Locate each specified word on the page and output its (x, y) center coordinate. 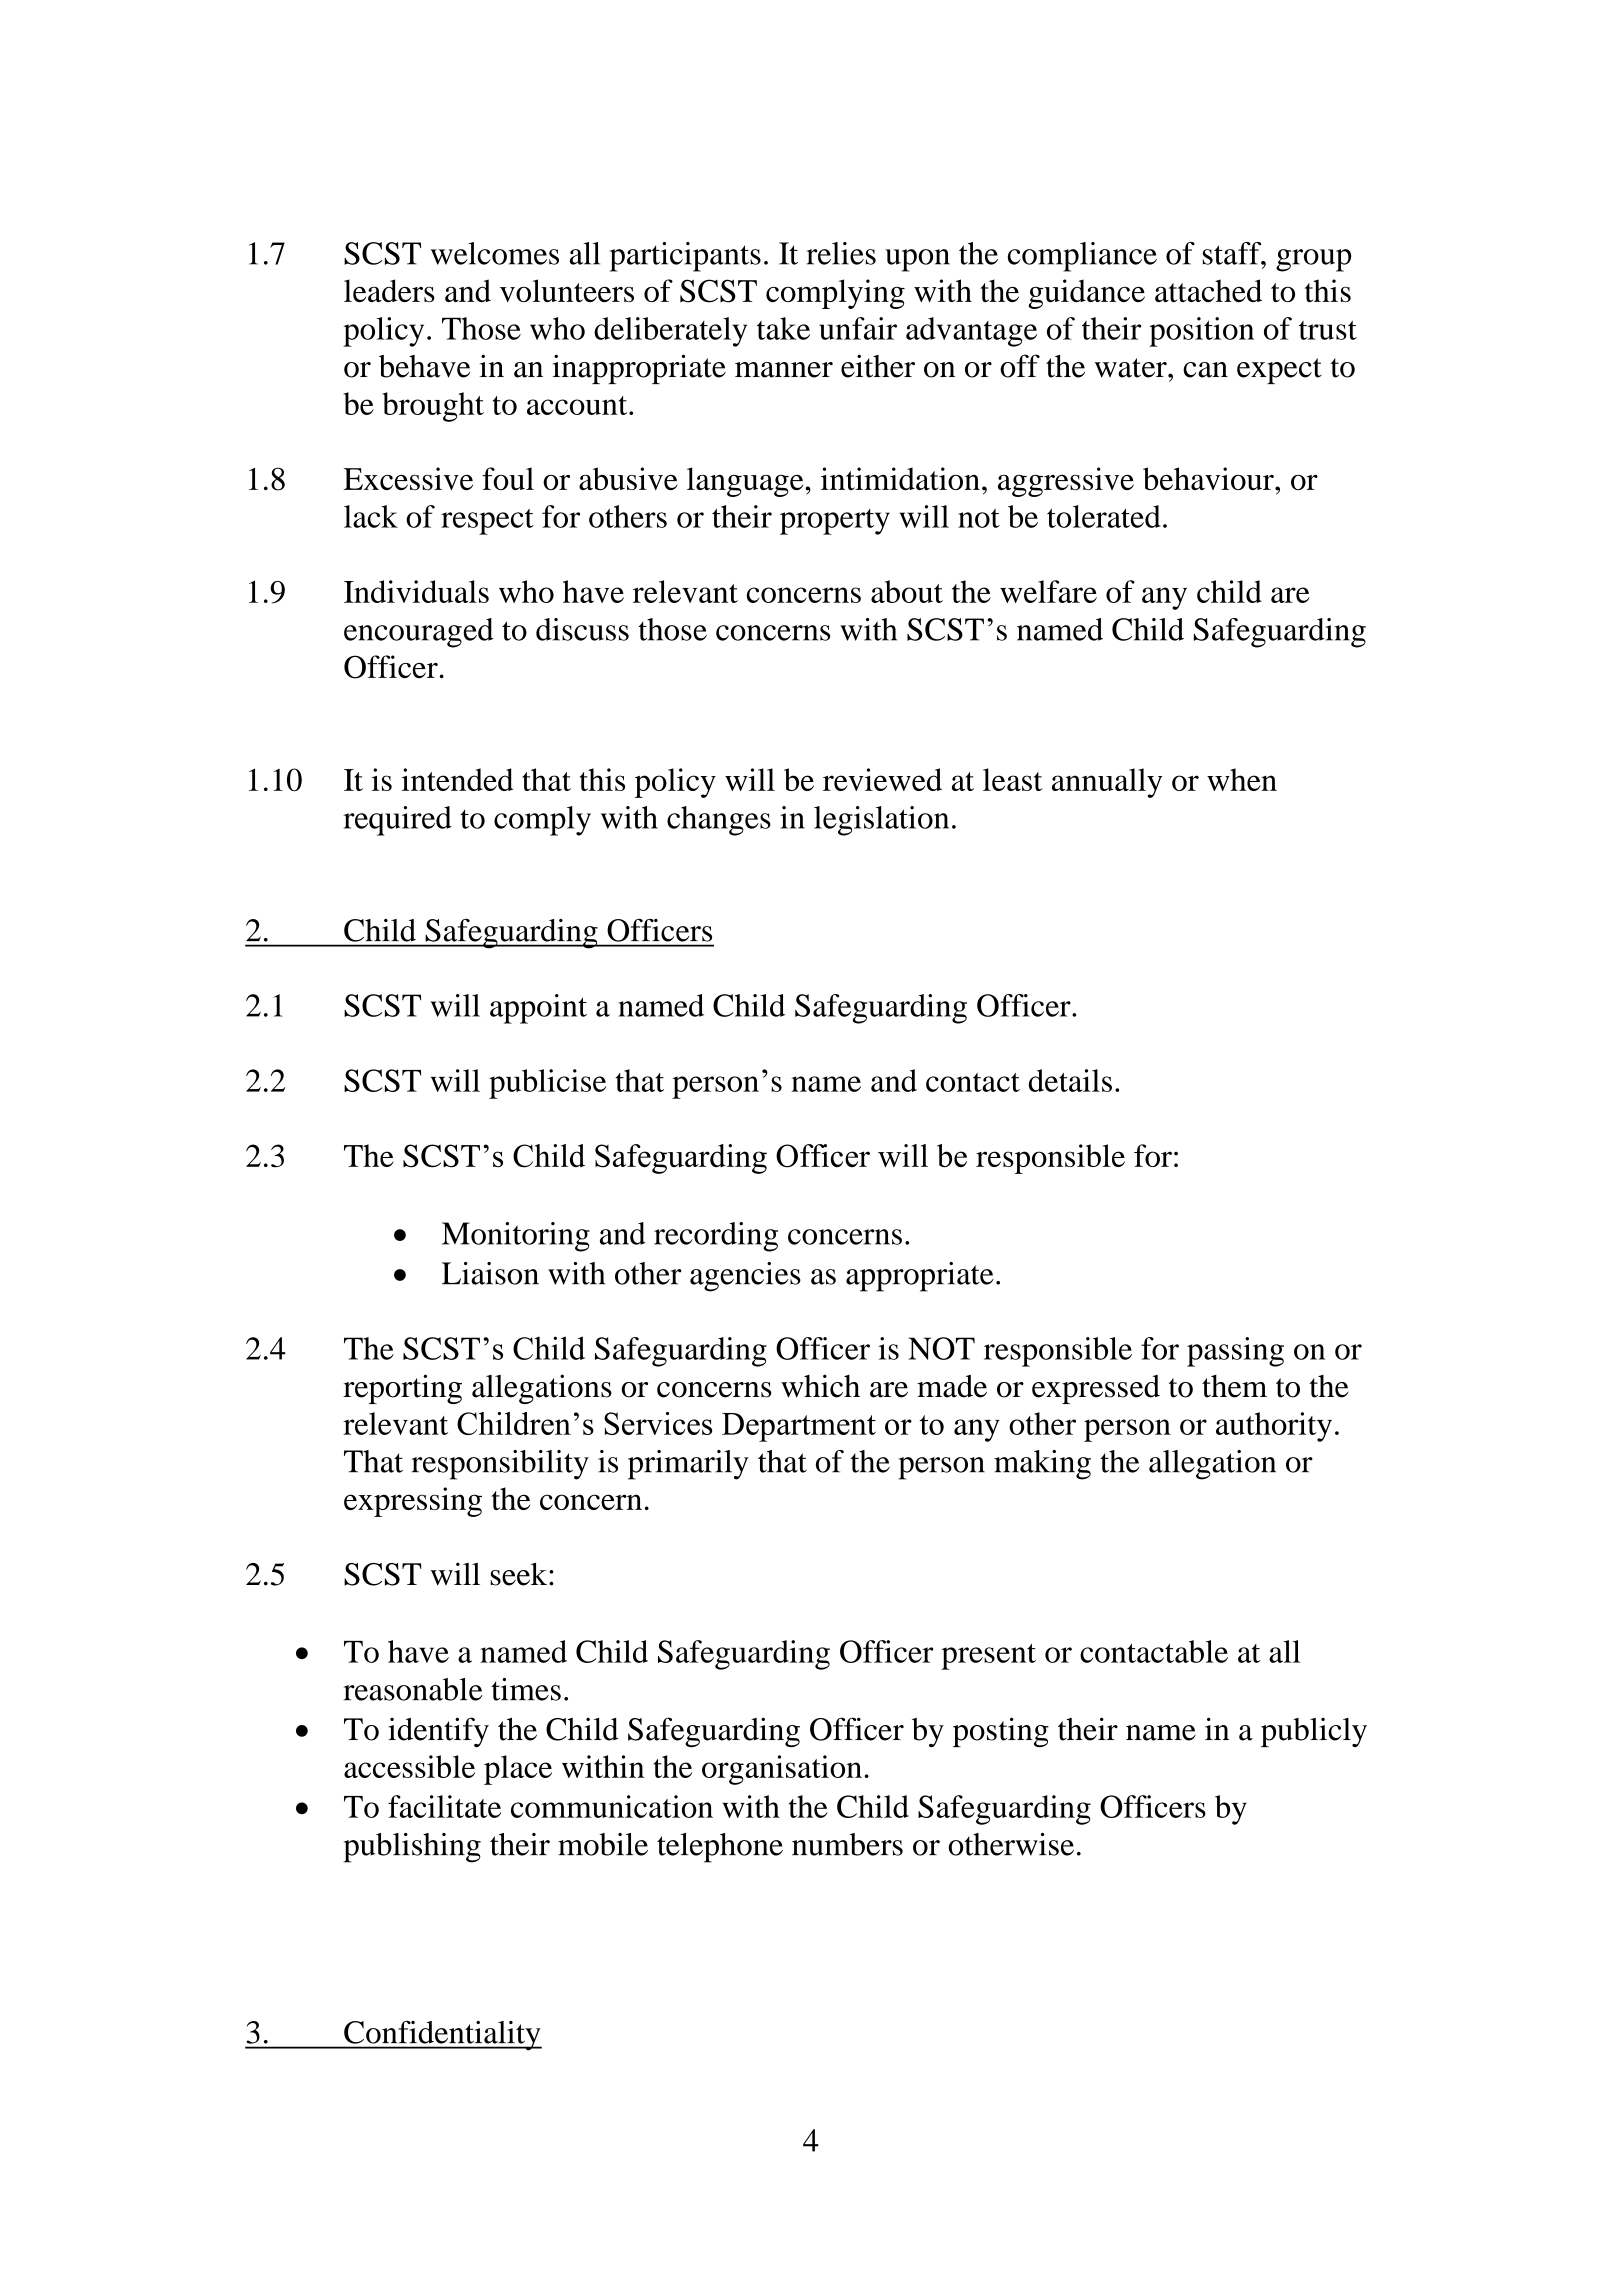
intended (457, 779)
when (1242, 779)
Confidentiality (442, 2036)
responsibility (500, 1465)
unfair (858, 328)
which (820, 1386)
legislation (881, 821)
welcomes (495, 253)
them (1234, 1386)
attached (1208, 290)
